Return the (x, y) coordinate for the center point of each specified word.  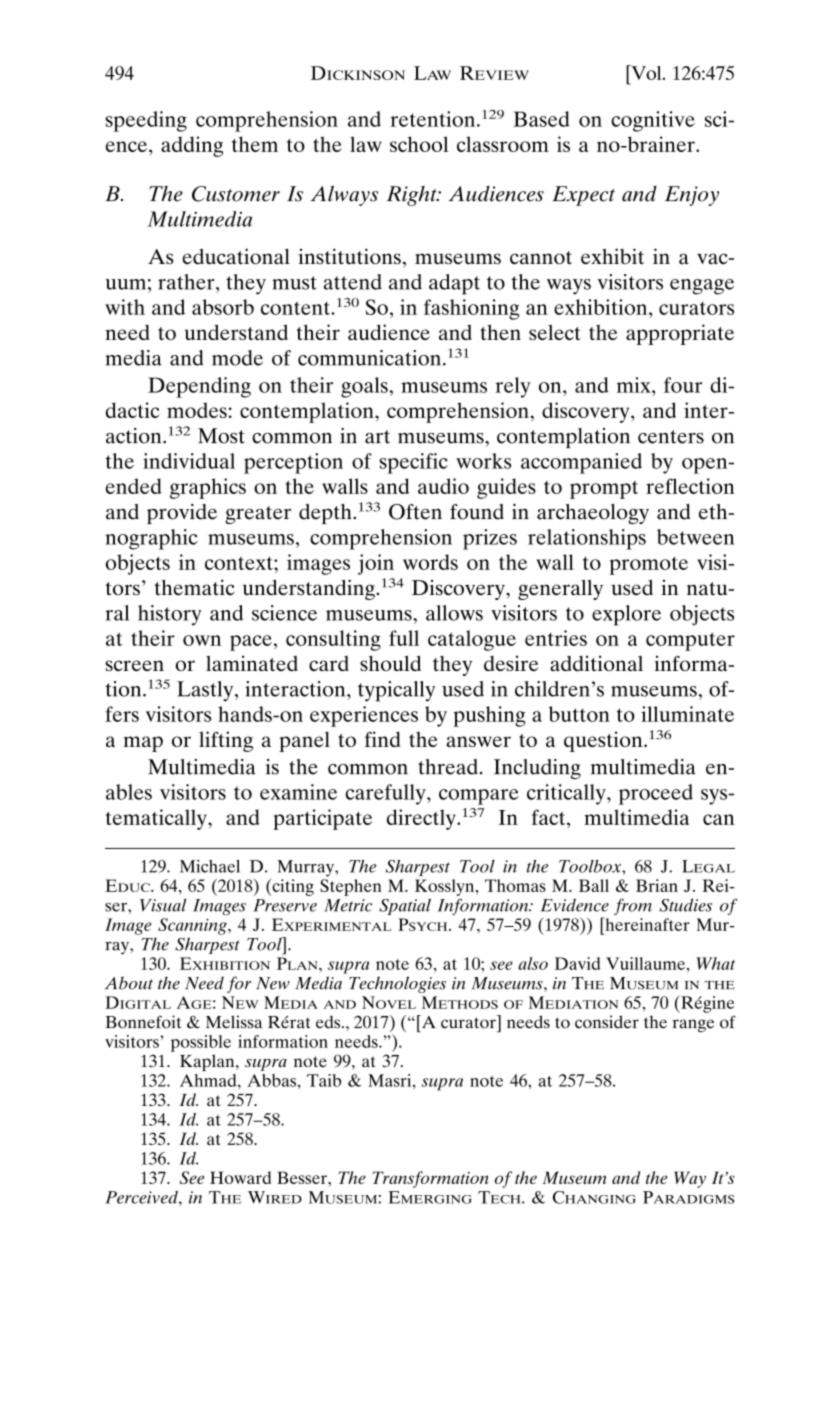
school (419, 144)
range (693, 1025)
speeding (146, 121)
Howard (240, 1177)
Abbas (271, 1080)
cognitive (653, 121)
